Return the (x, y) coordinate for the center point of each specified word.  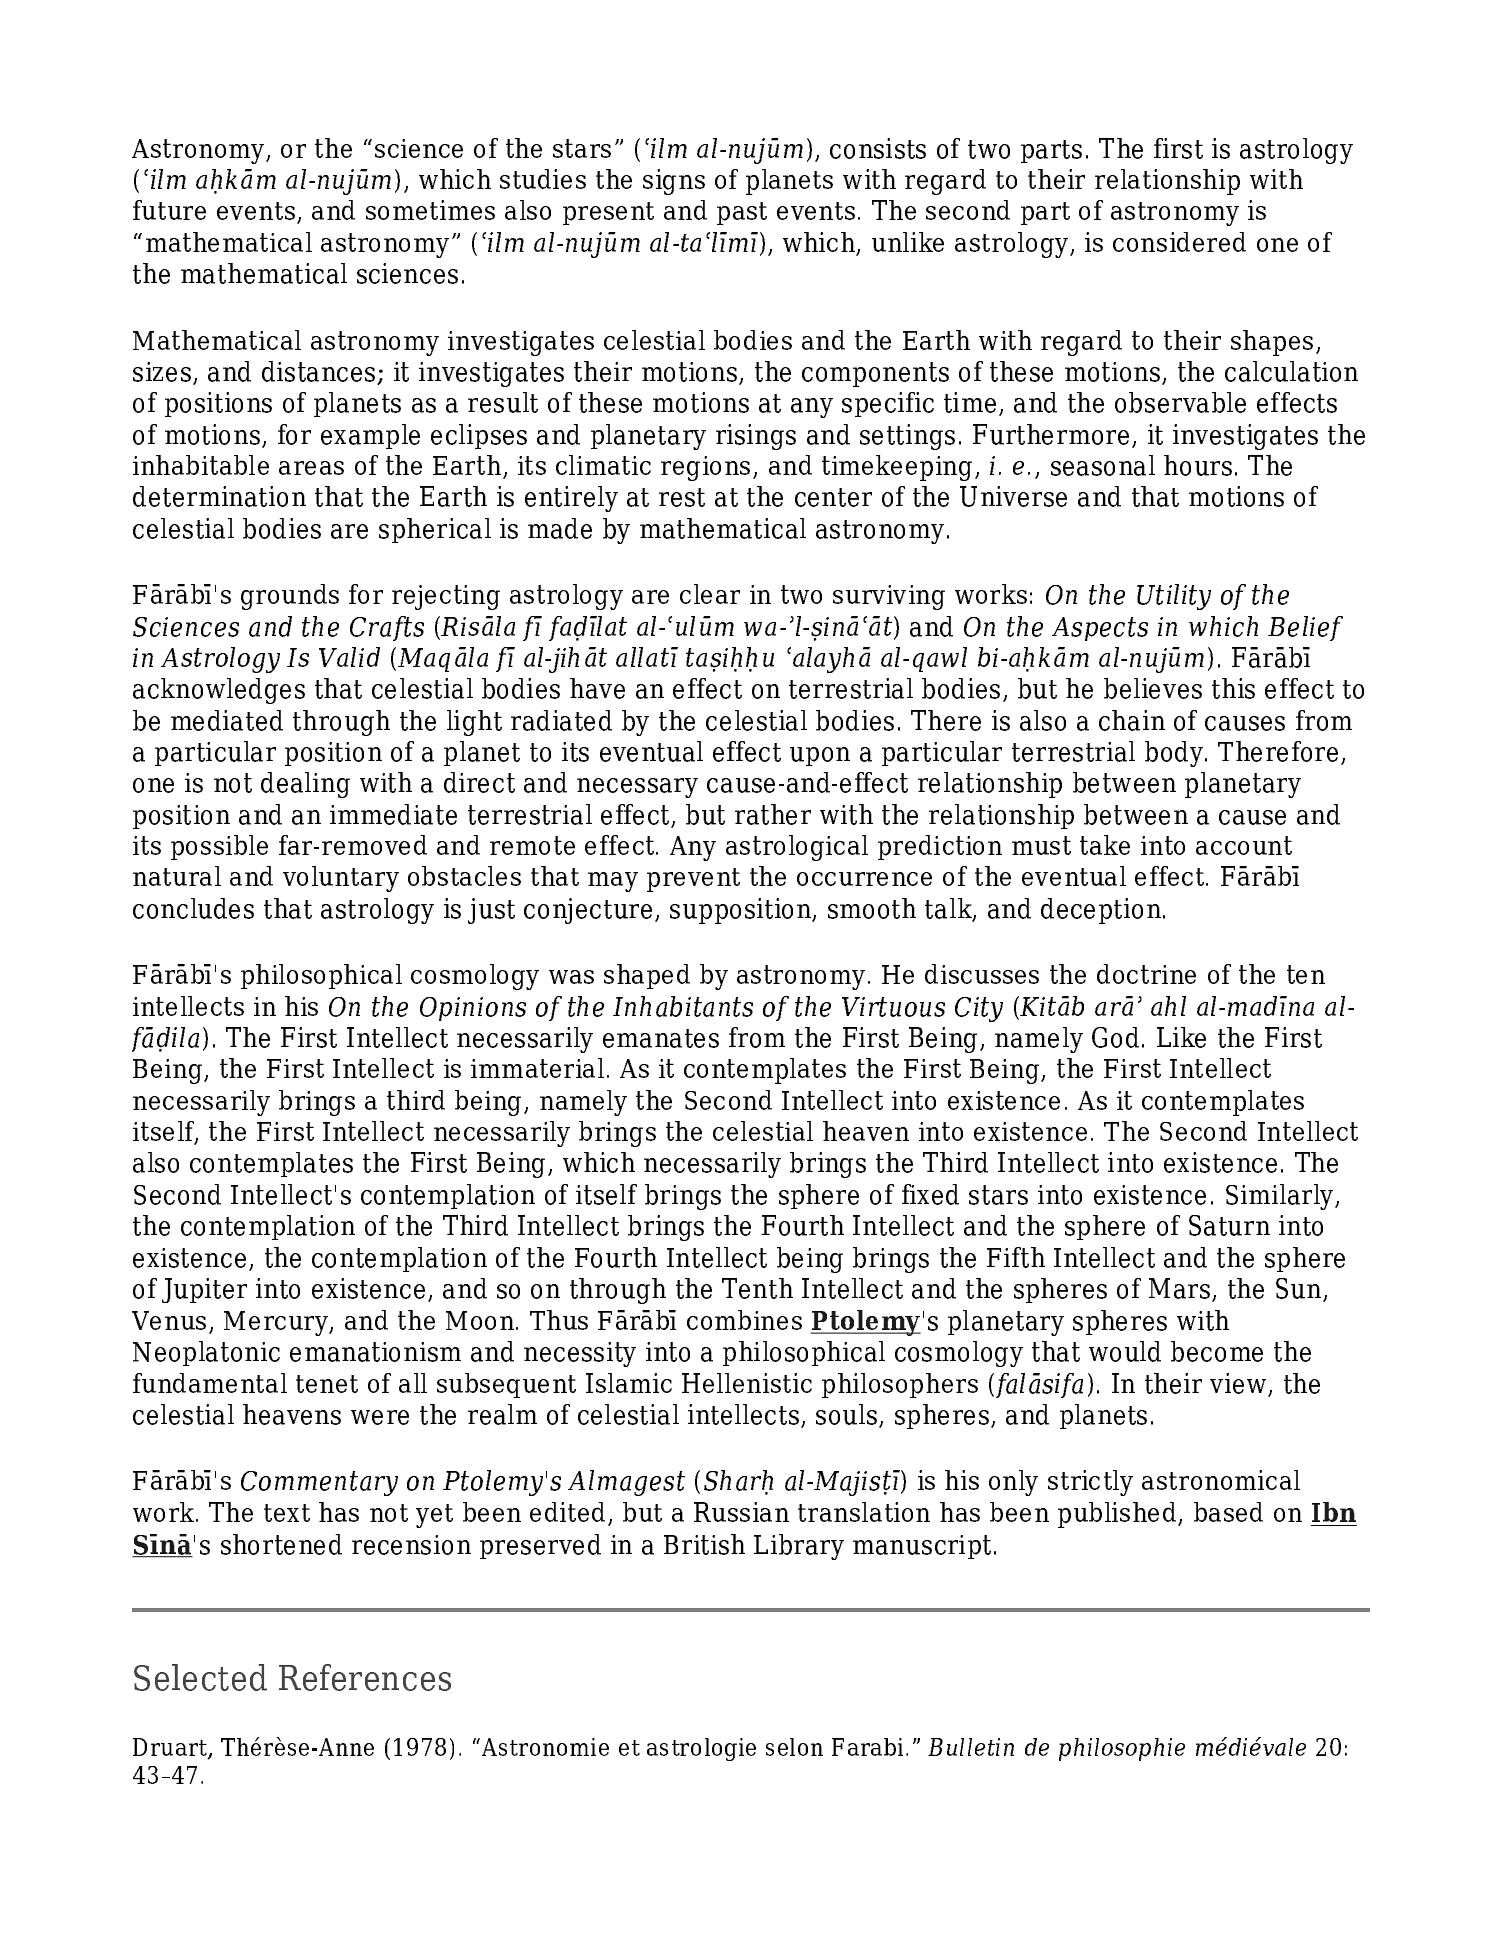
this (1233, 688)
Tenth (757, 1288)
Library (799, 1547)
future (169, 210)
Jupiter (204, 1290)
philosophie (1122, 1749)
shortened (281, 1544)
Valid (349, 657)
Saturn (1229, 1225)
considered (1179, 242)
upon (820, 756)
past (742, 213)
